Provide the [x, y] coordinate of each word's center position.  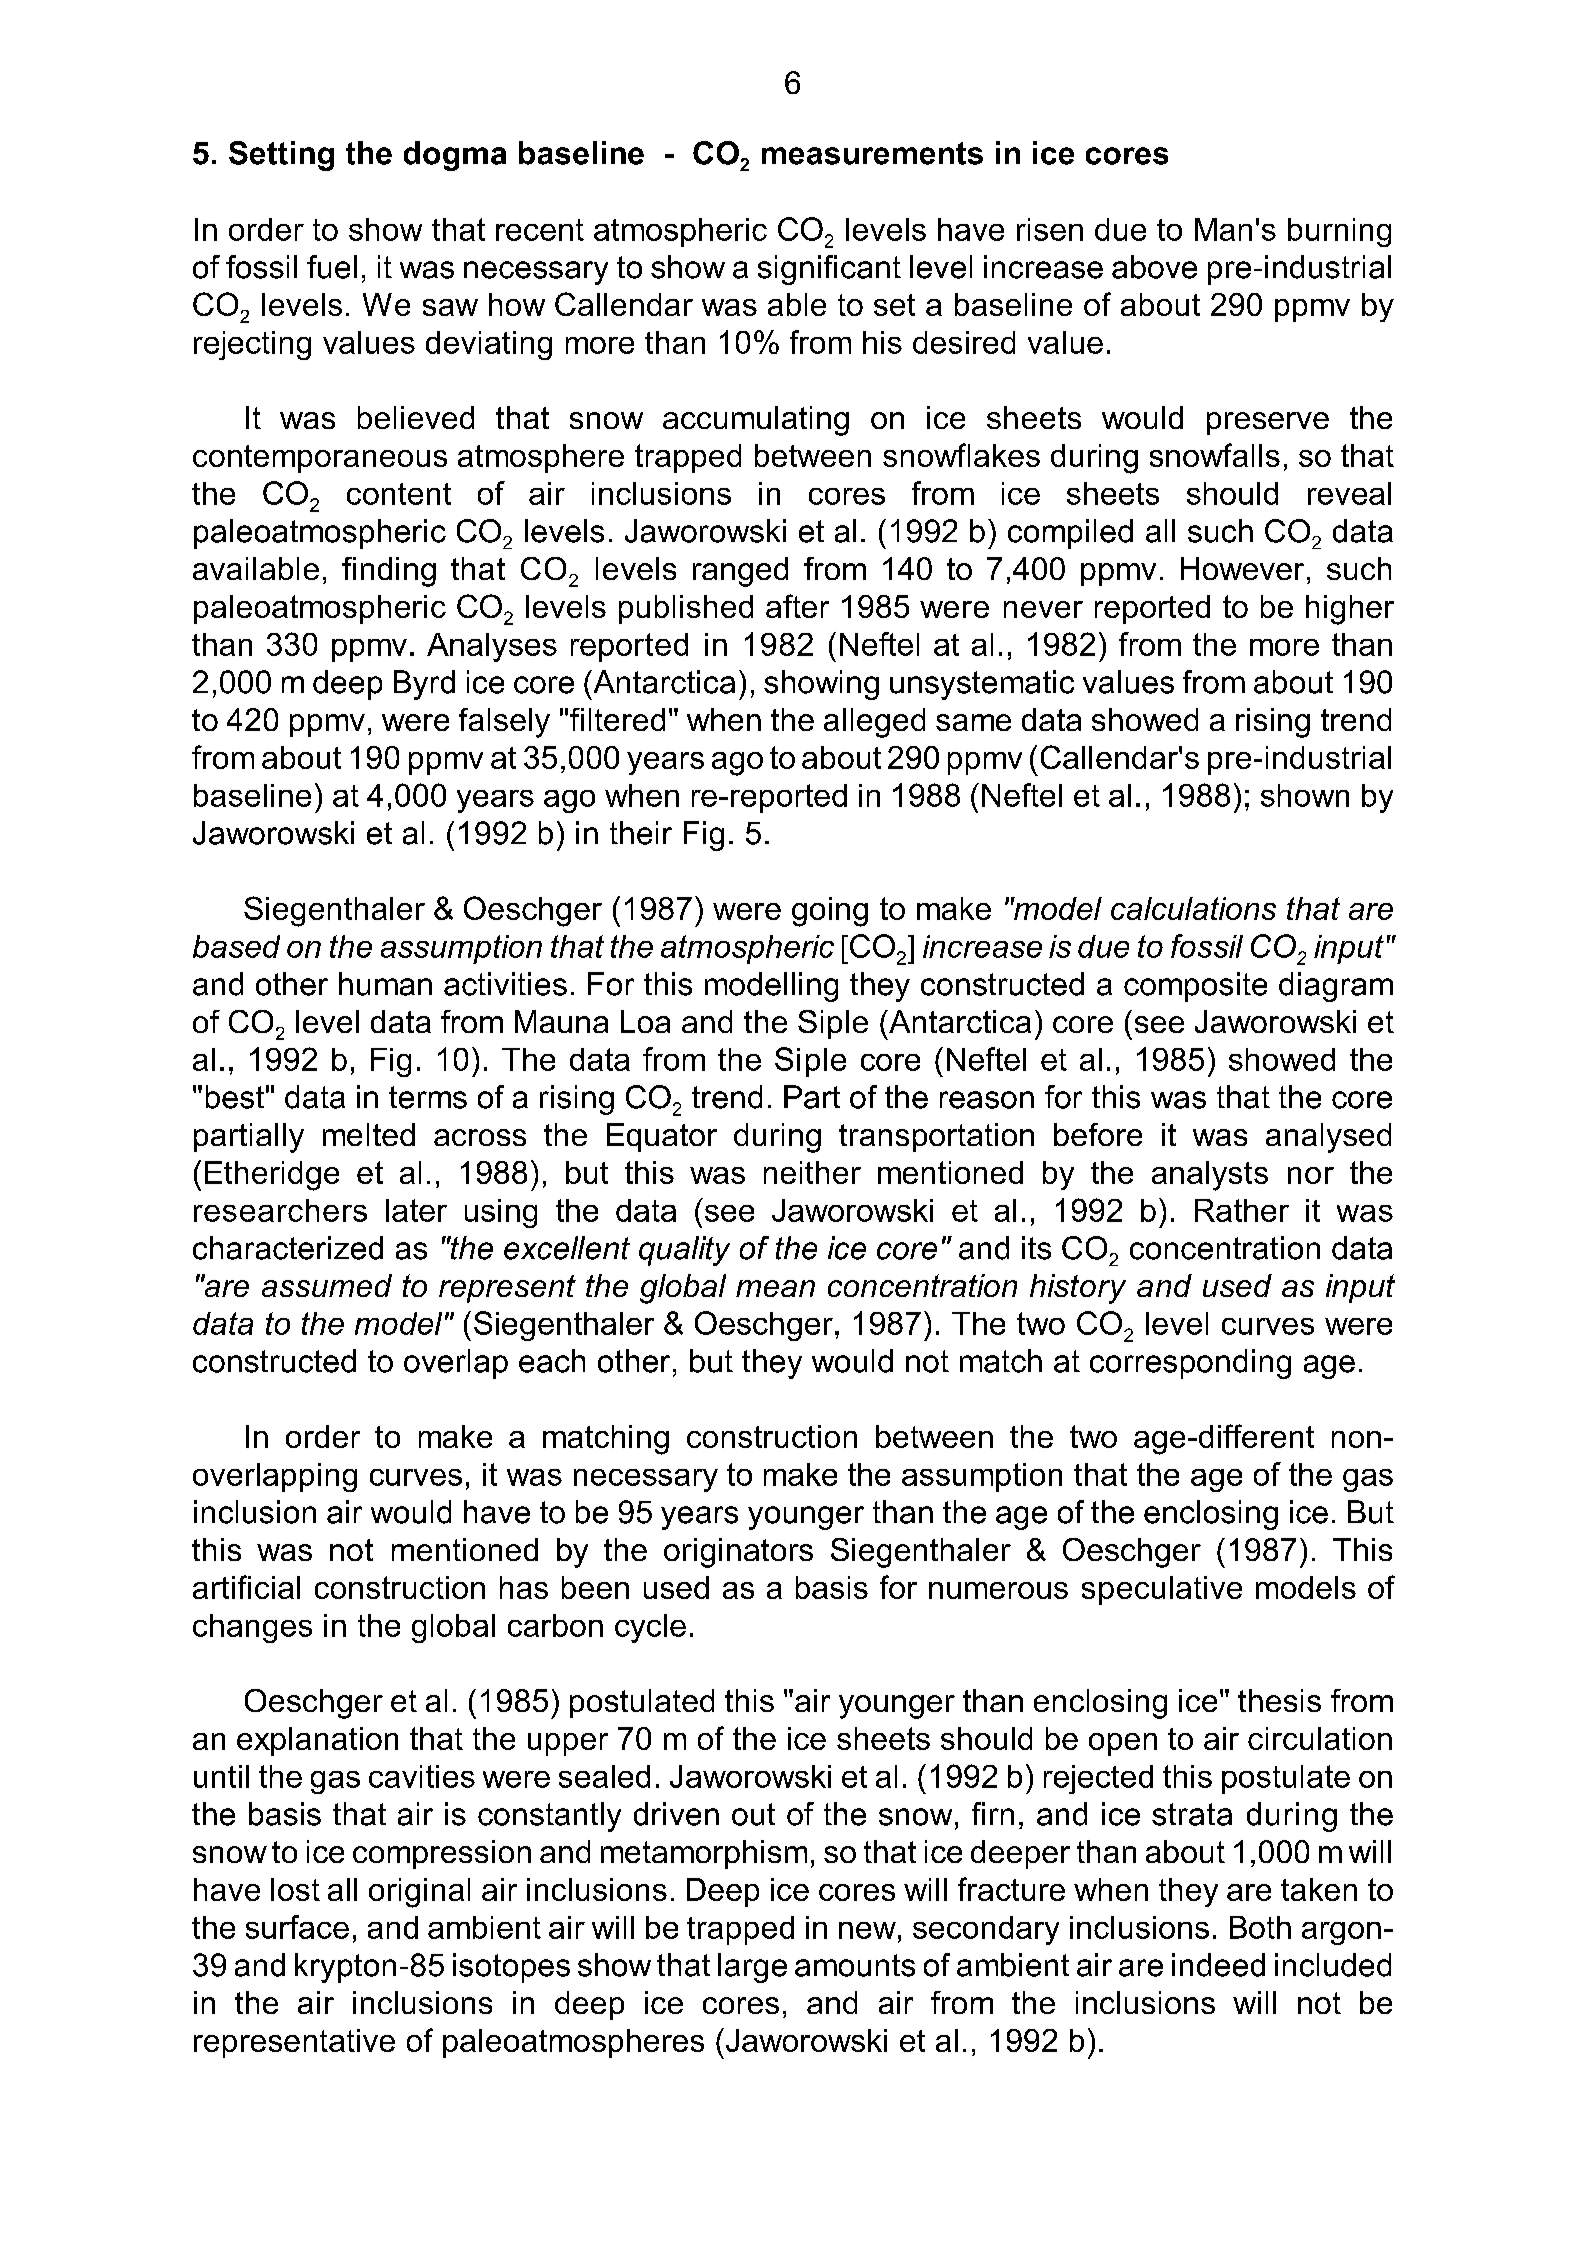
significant [829, 270]
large [752, 1968]
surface [297, 1927]
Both [1260, 1927]
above [1154, 267]
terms [428, 1097]
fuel [332, 267]
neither [812, 1172]
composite [1195, 987]
